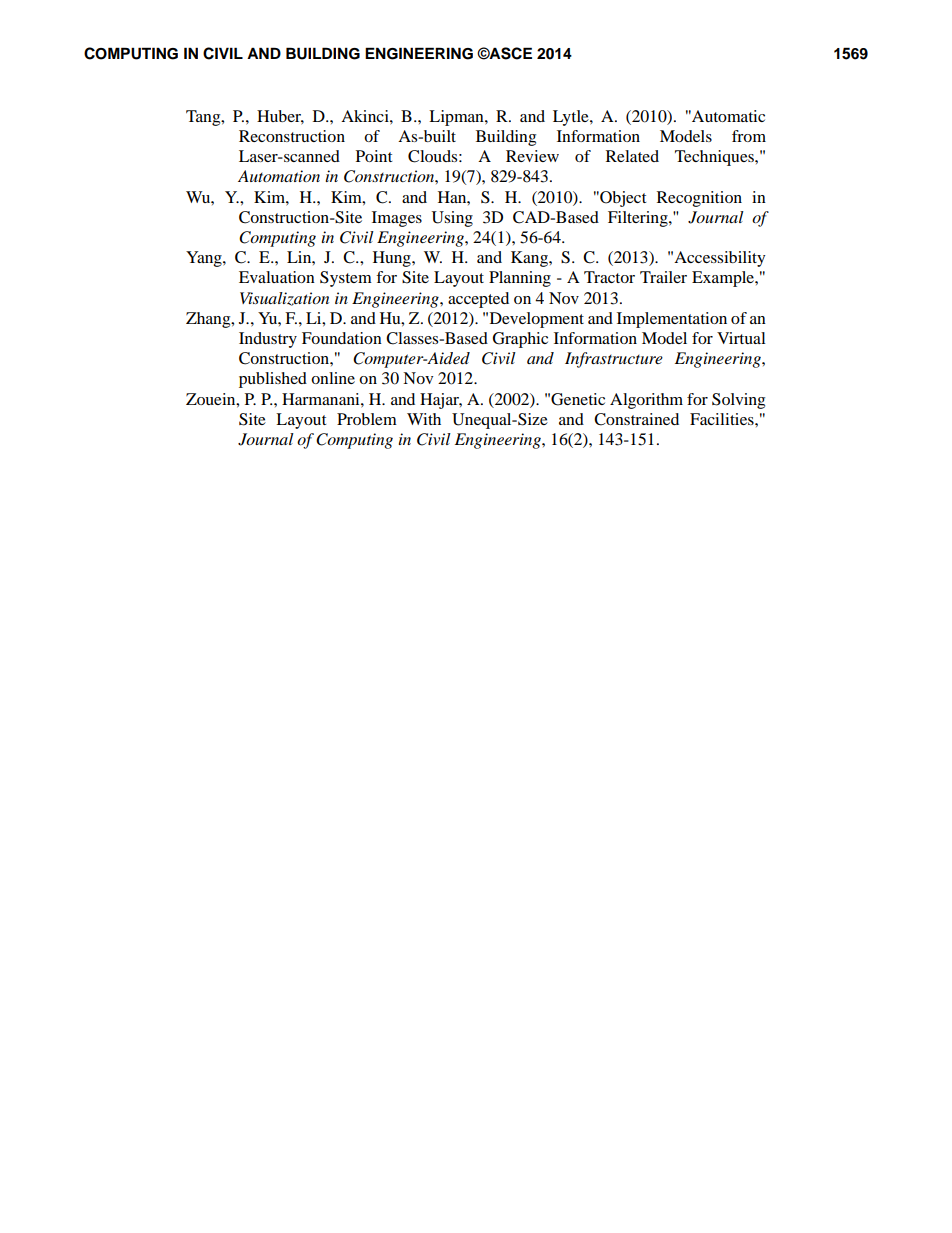 This page has width=952, height=1233. Describe the element at coordinates (441, 401) in the page. I see `Hajar` at that location.
